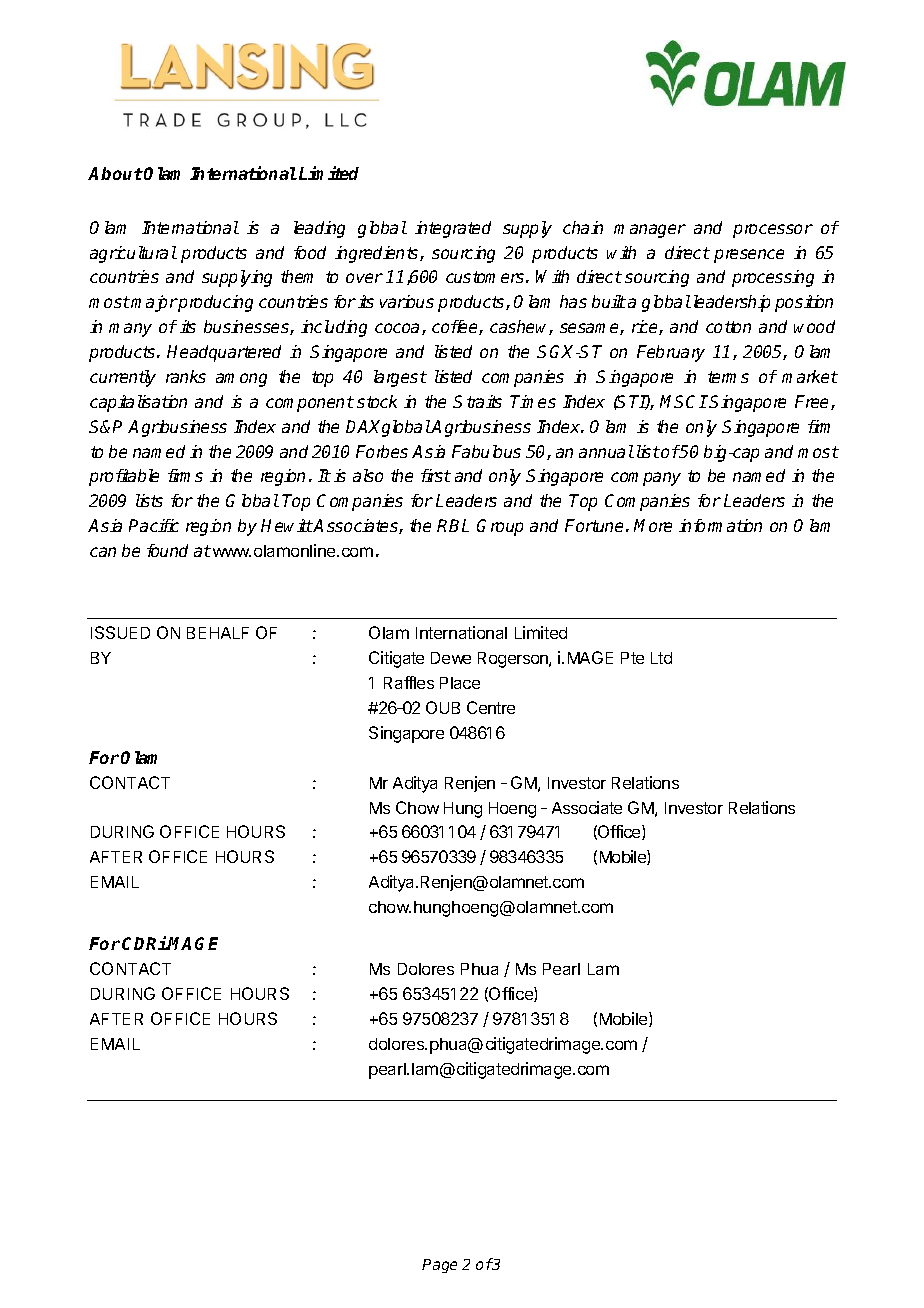 The height and width of the document is (1308, 924). What do you see at coordinates (218, 633) in the document?
I see `BEHALF` at bounding box center [218, 633].
